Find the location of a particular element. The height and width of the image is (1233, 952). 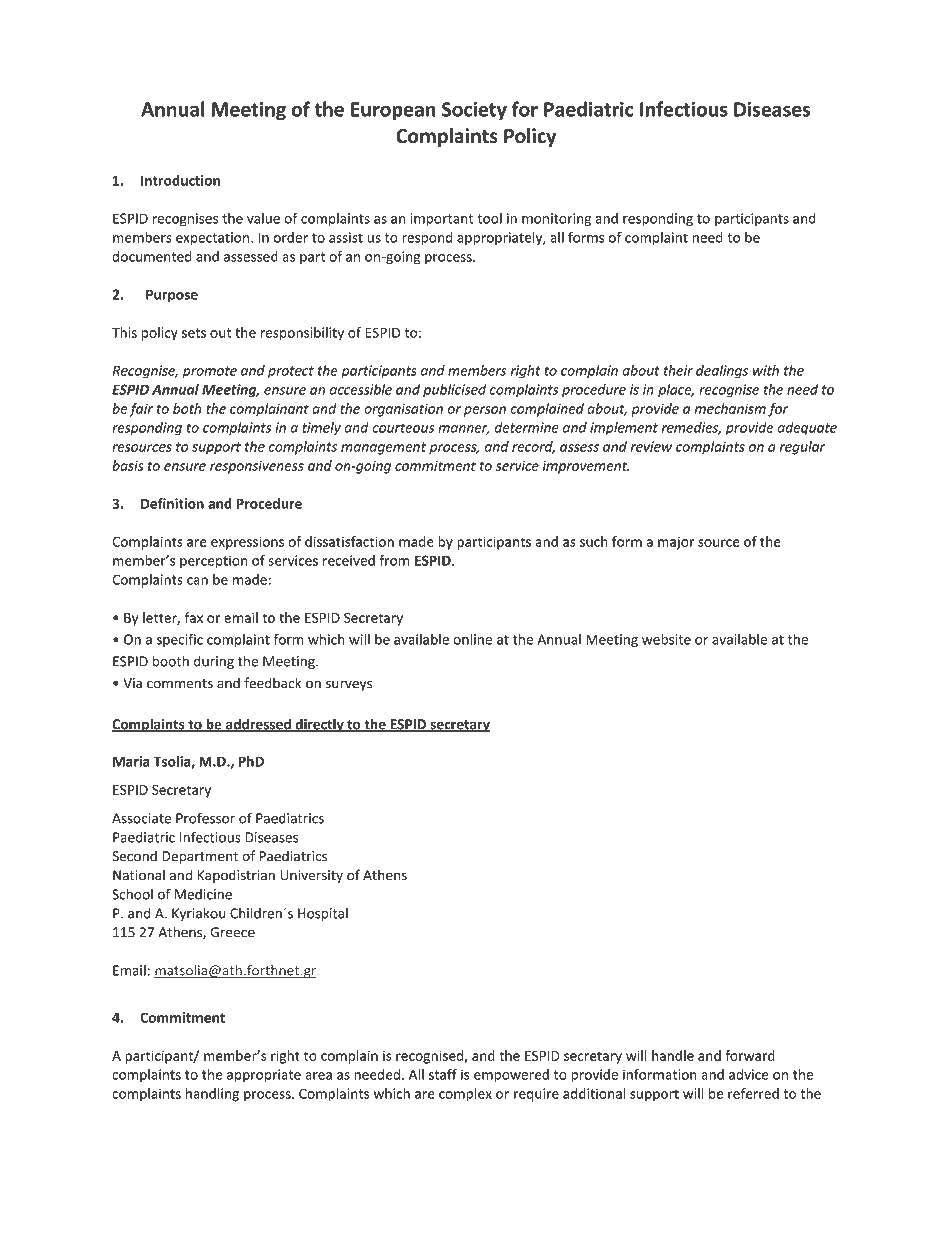

monitoring is located at coordinates (556, 220).
